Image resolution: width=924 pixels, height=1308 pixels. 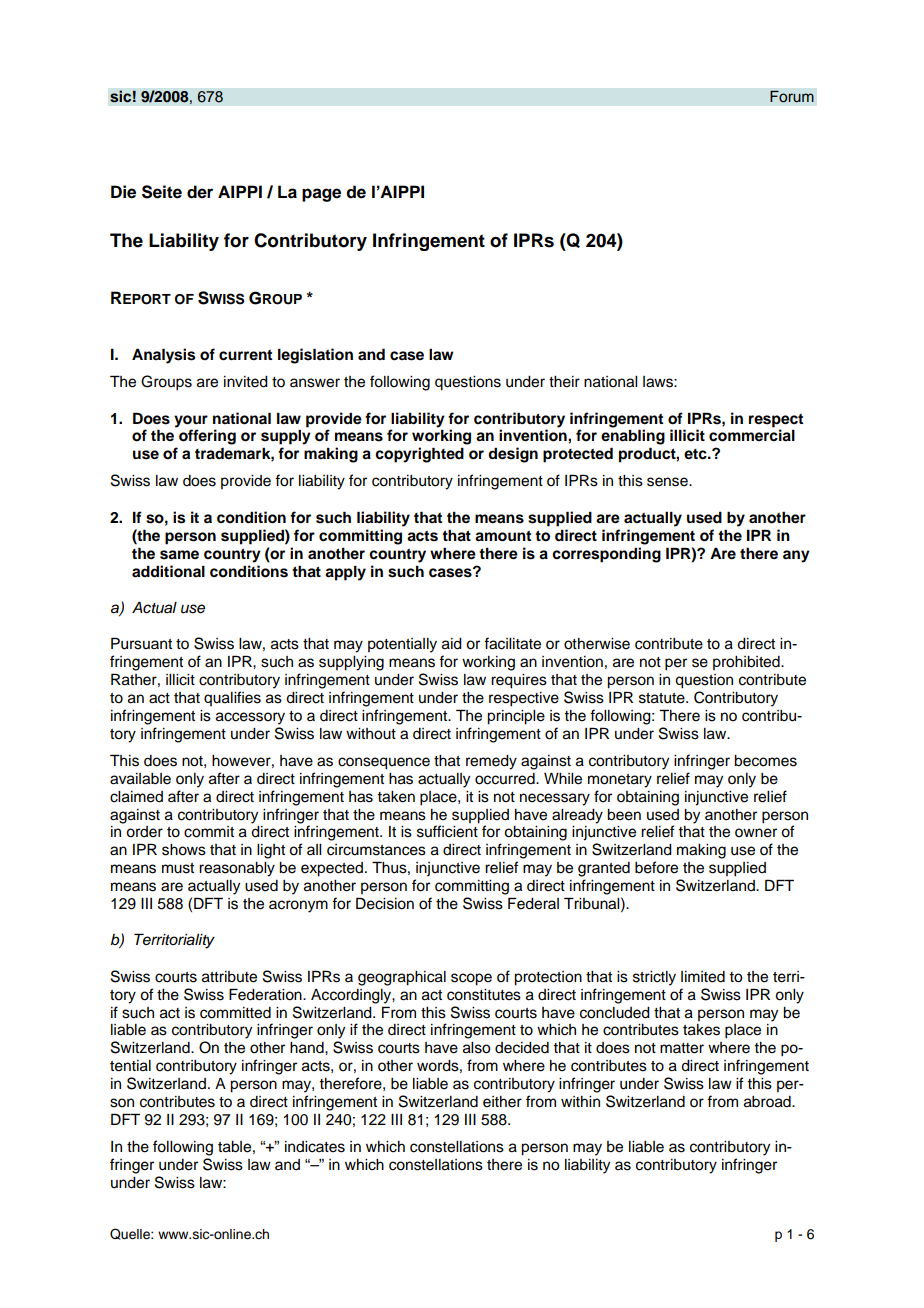 What do you see at coordinates (321, 195) in the image?
I see `page` at bounding box center [321, 195].
